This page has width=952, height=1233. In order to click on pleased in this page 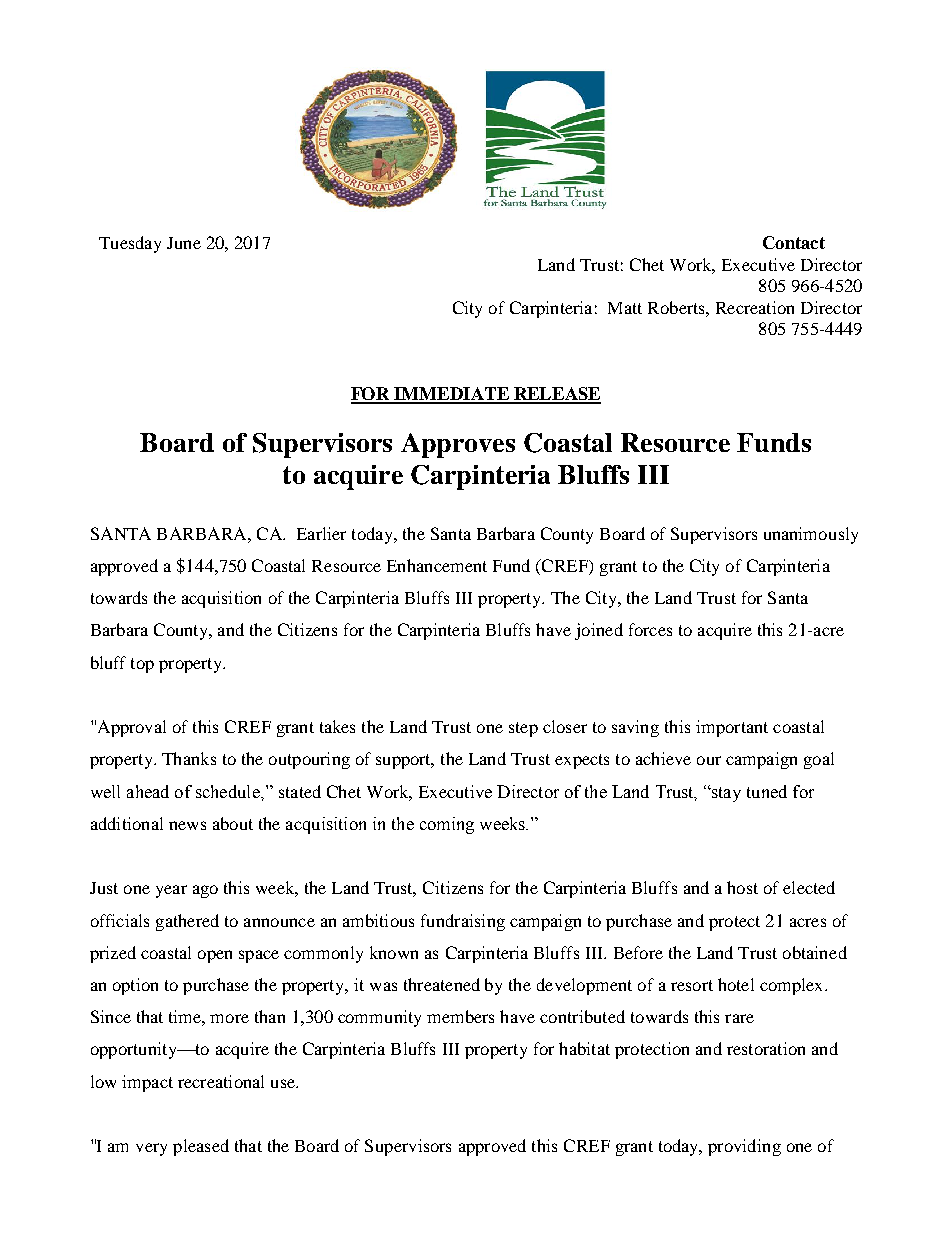, I will do `click(201, 1147)`.
